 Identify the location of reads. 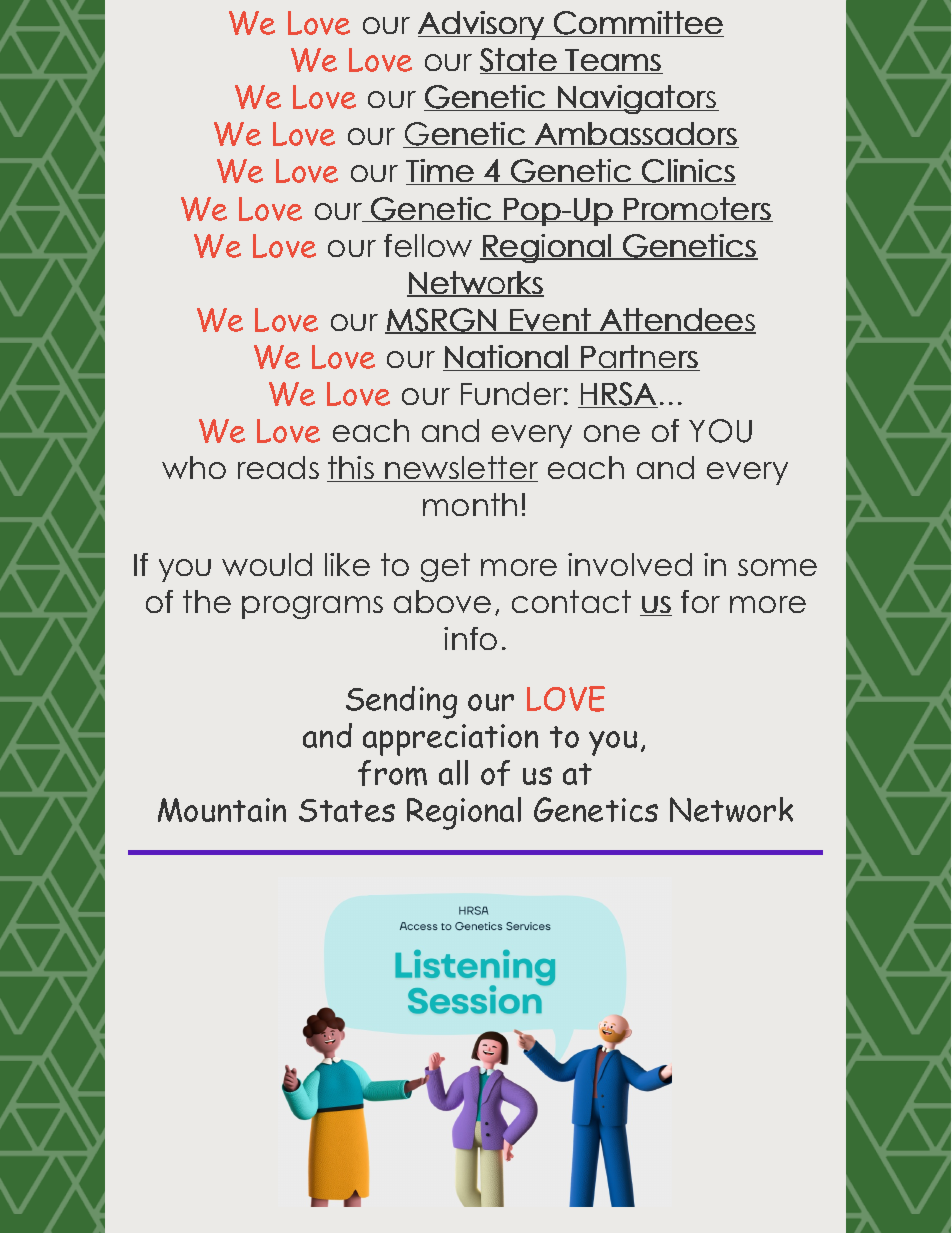
(278, 467).
